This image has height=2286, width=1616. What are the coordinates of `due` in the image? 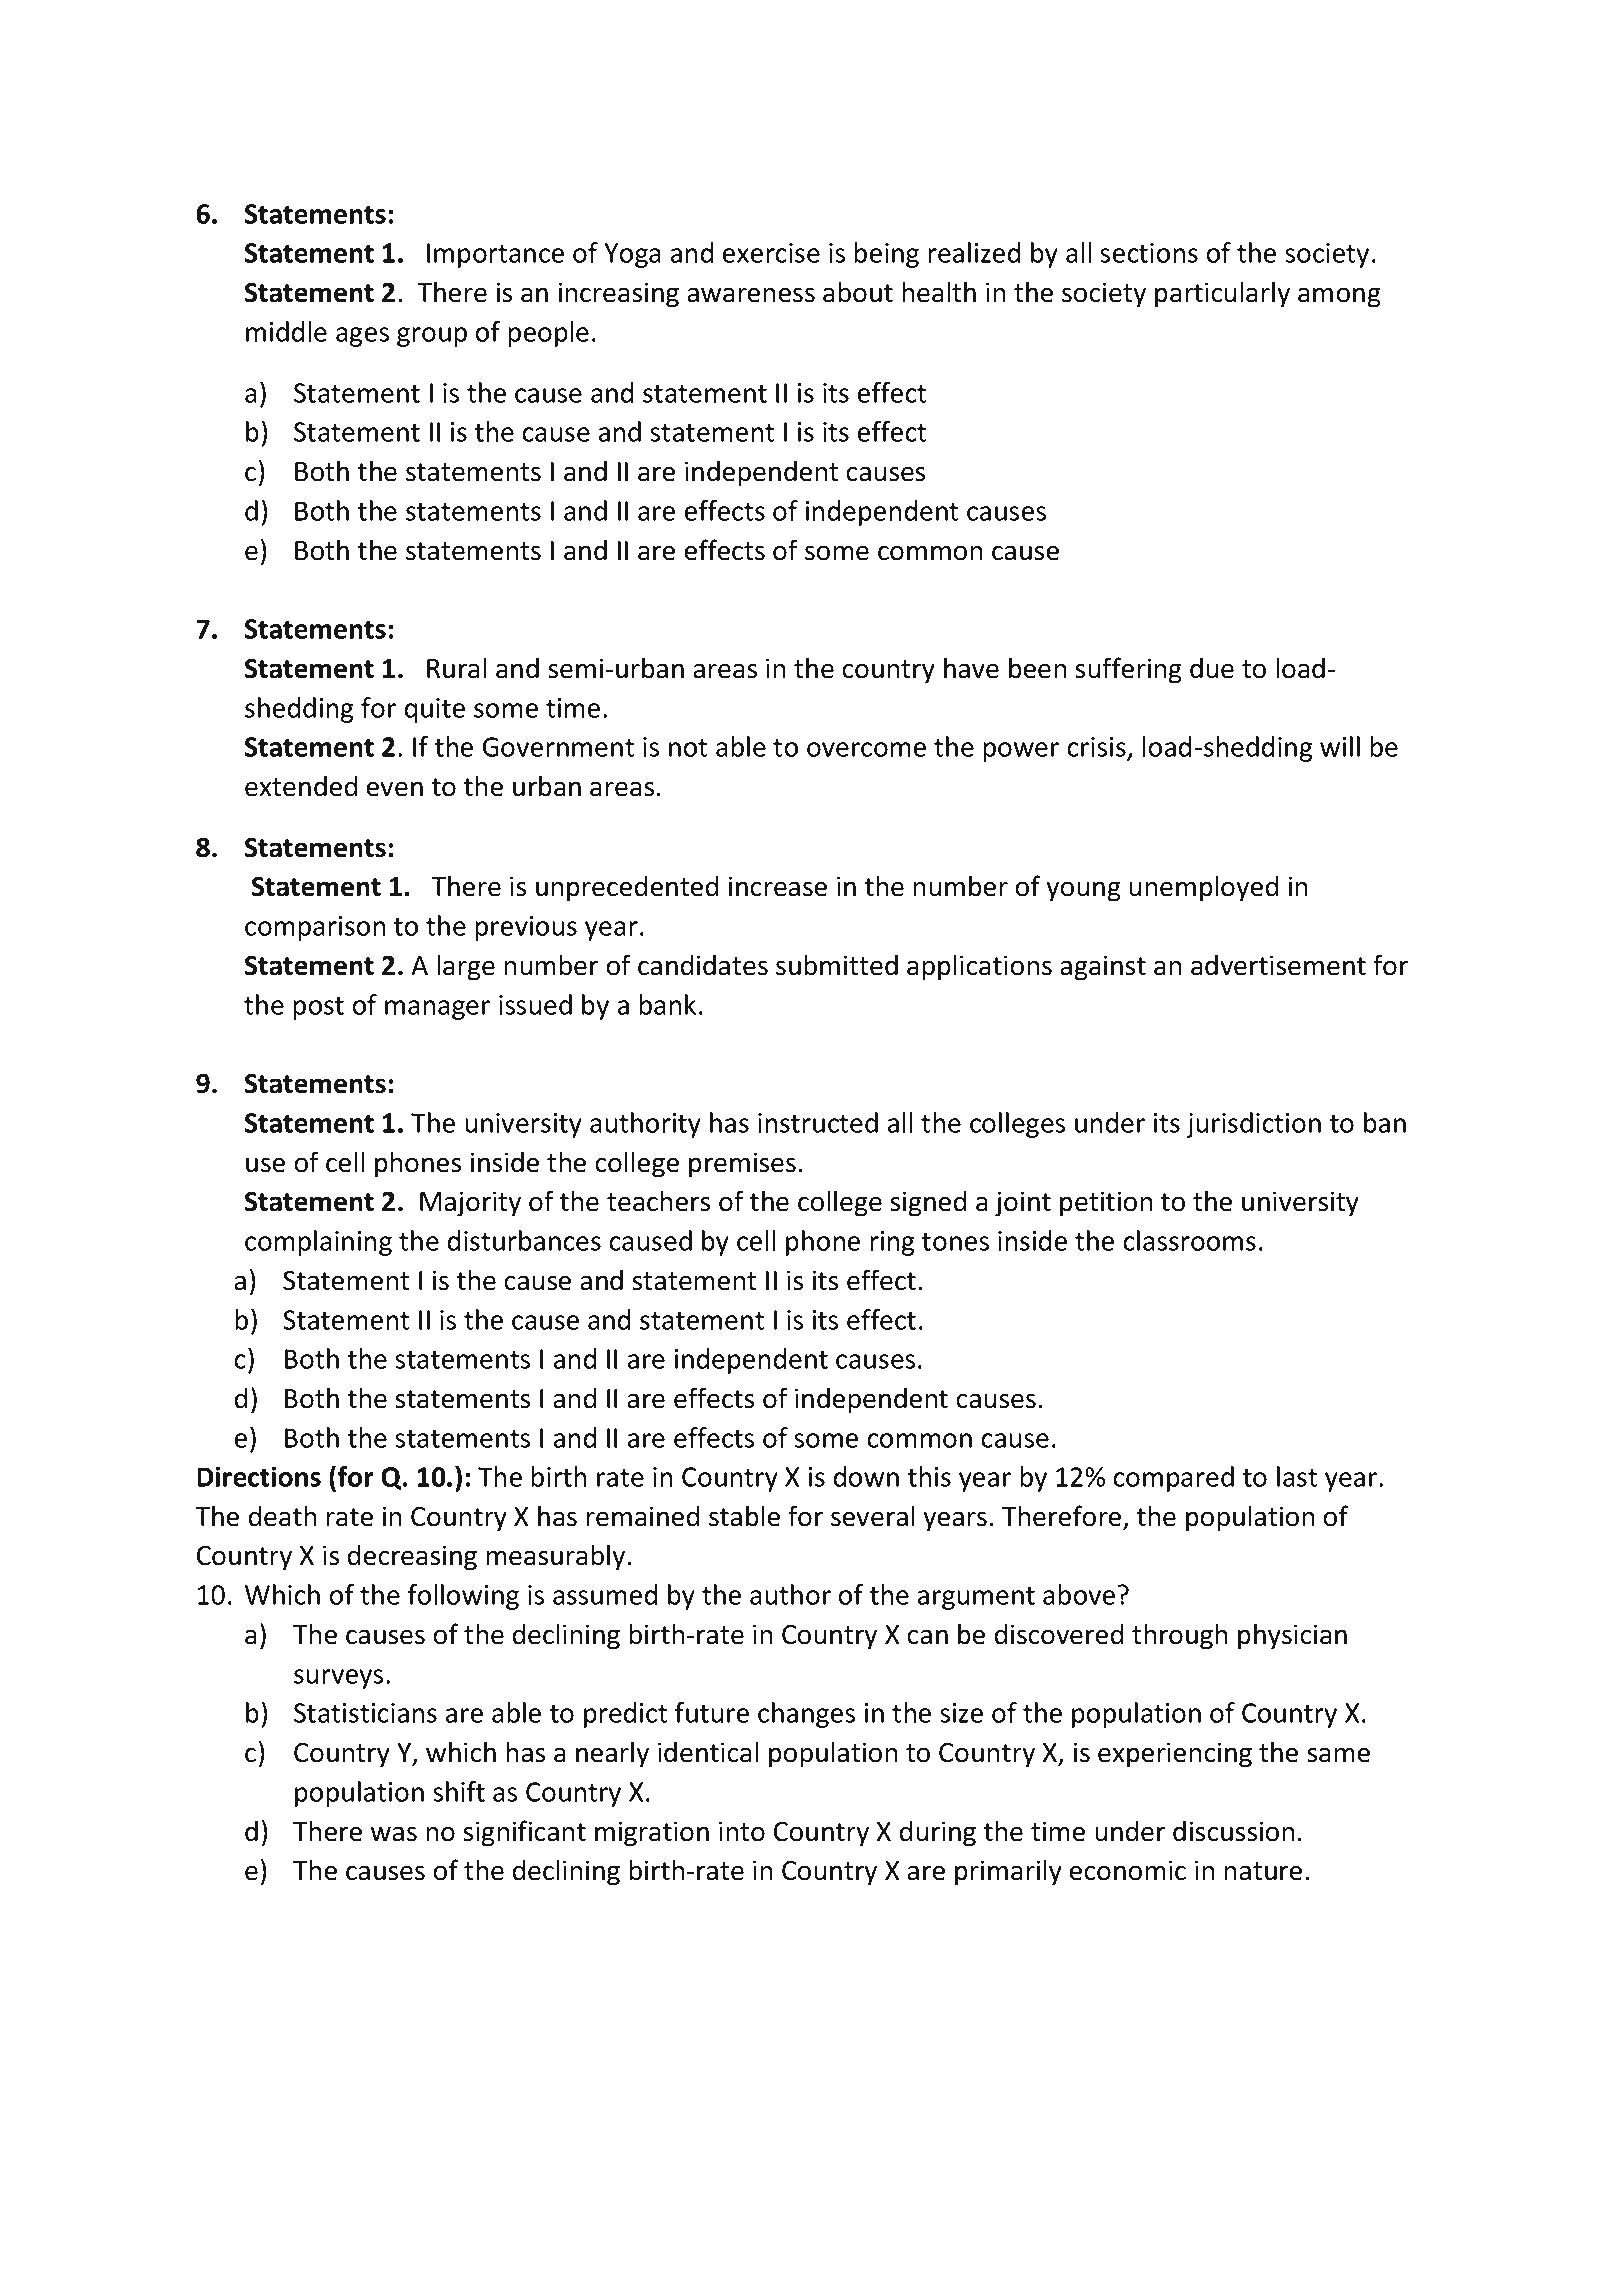 It's located at (1212, 668).
